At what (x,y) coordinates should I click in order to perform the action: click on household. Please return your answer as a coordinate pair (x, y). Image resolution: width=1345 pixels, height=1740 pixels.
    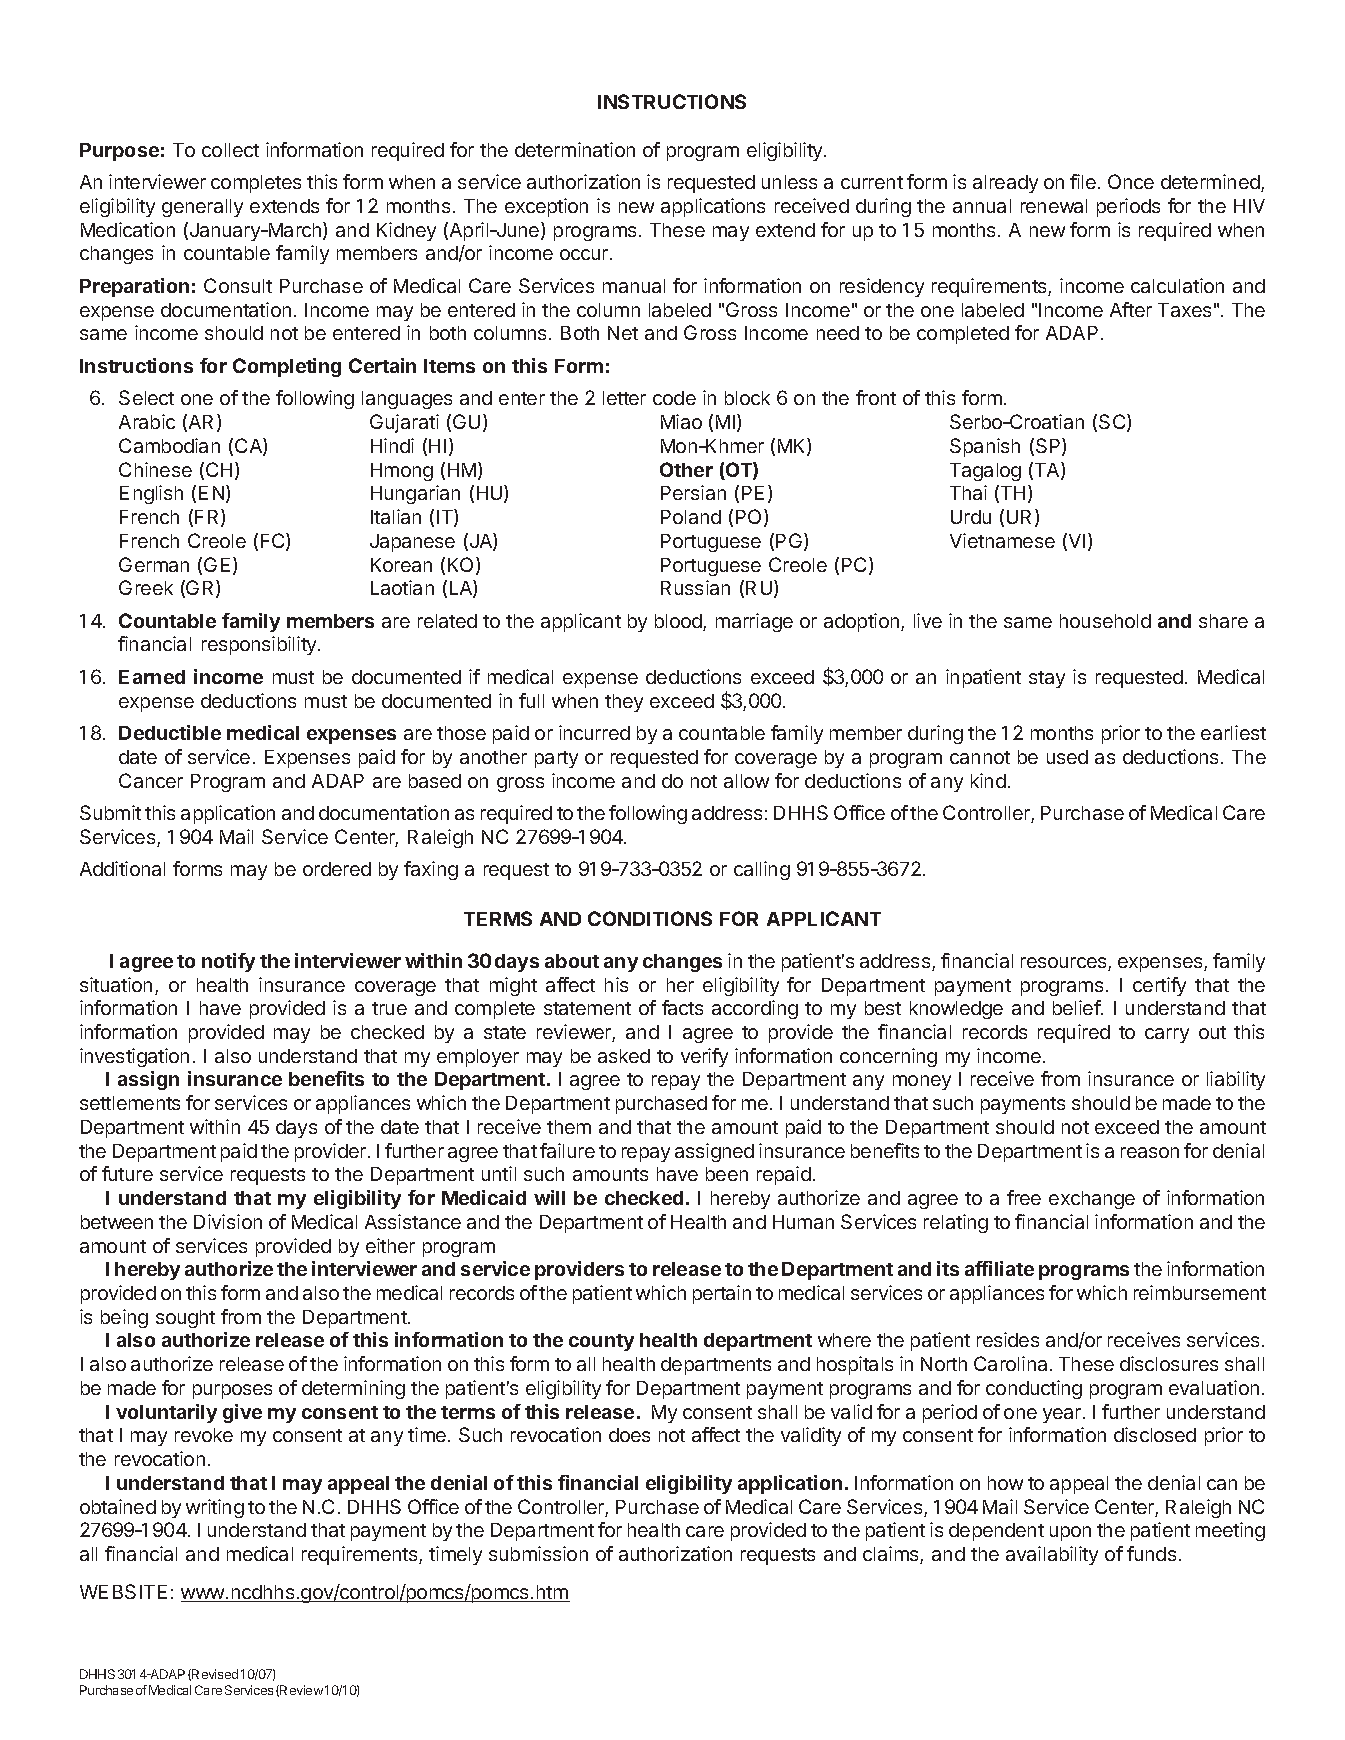
    Looking at the image, I should click on (1105, 621).
